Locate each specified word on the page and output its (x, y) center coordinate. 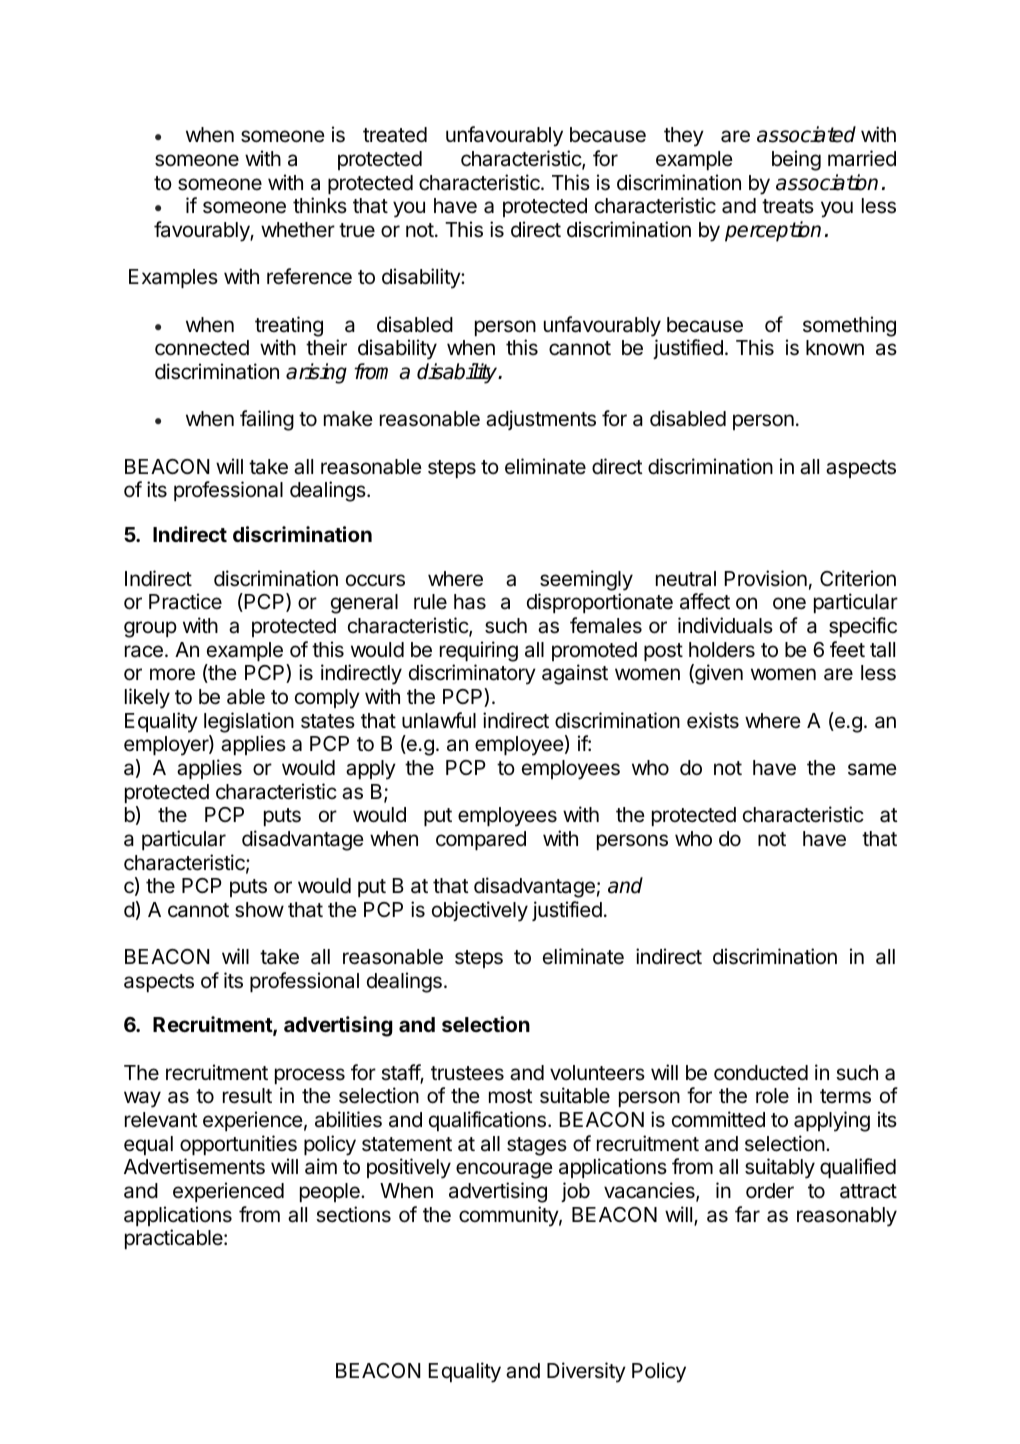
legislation (249, 722)
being (796, 160)
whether (298, 230)
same (872, 769)
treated (395, 135)
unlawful (439, 720)
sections (353, 1214)
